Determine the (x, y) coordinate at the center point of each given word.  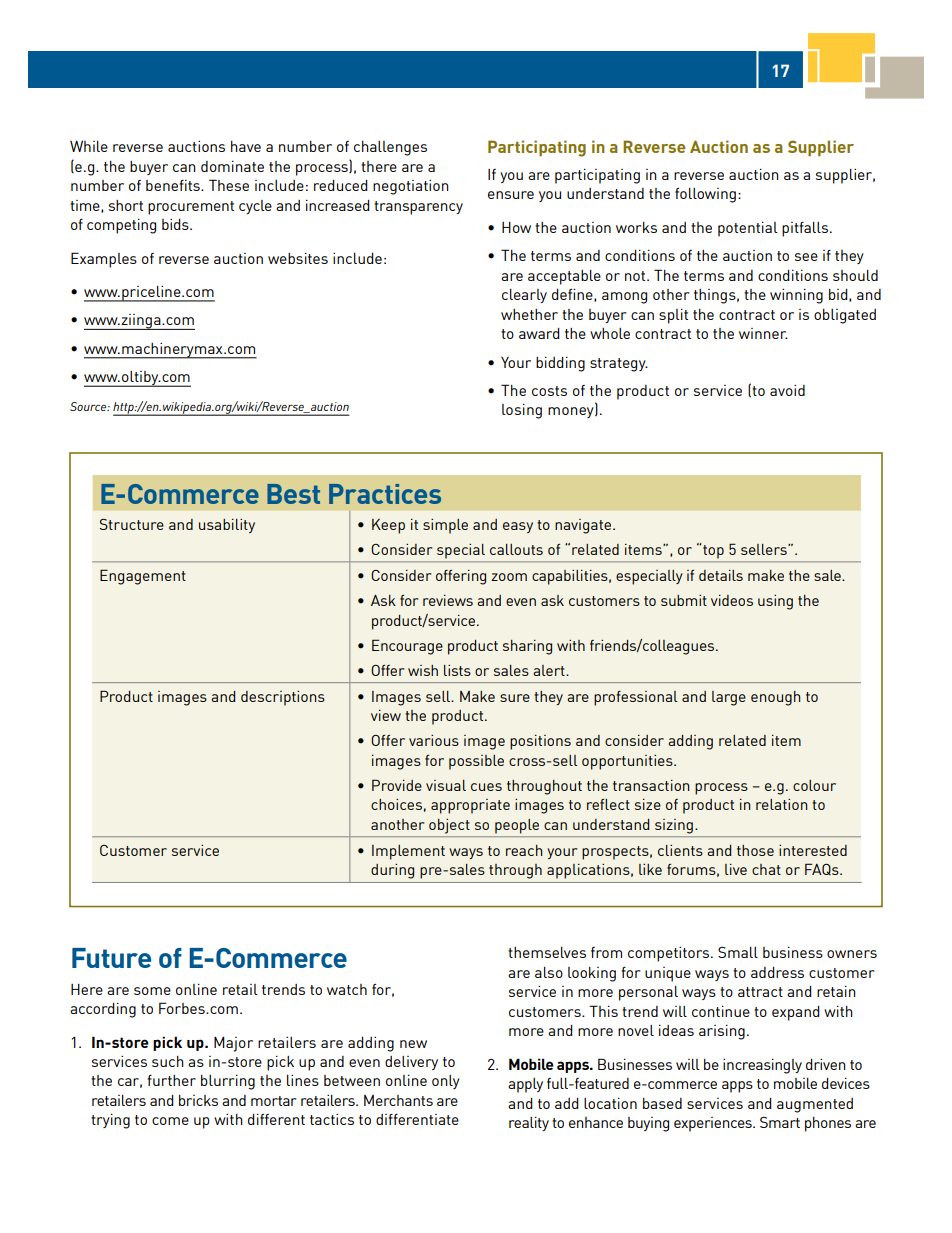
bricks (198, 1100)
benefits (174, 185)
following (705, 195)
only (446, 1082)
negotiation (411, 187)
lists (457, 670)
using (775, 602)
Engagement (143, 577)
